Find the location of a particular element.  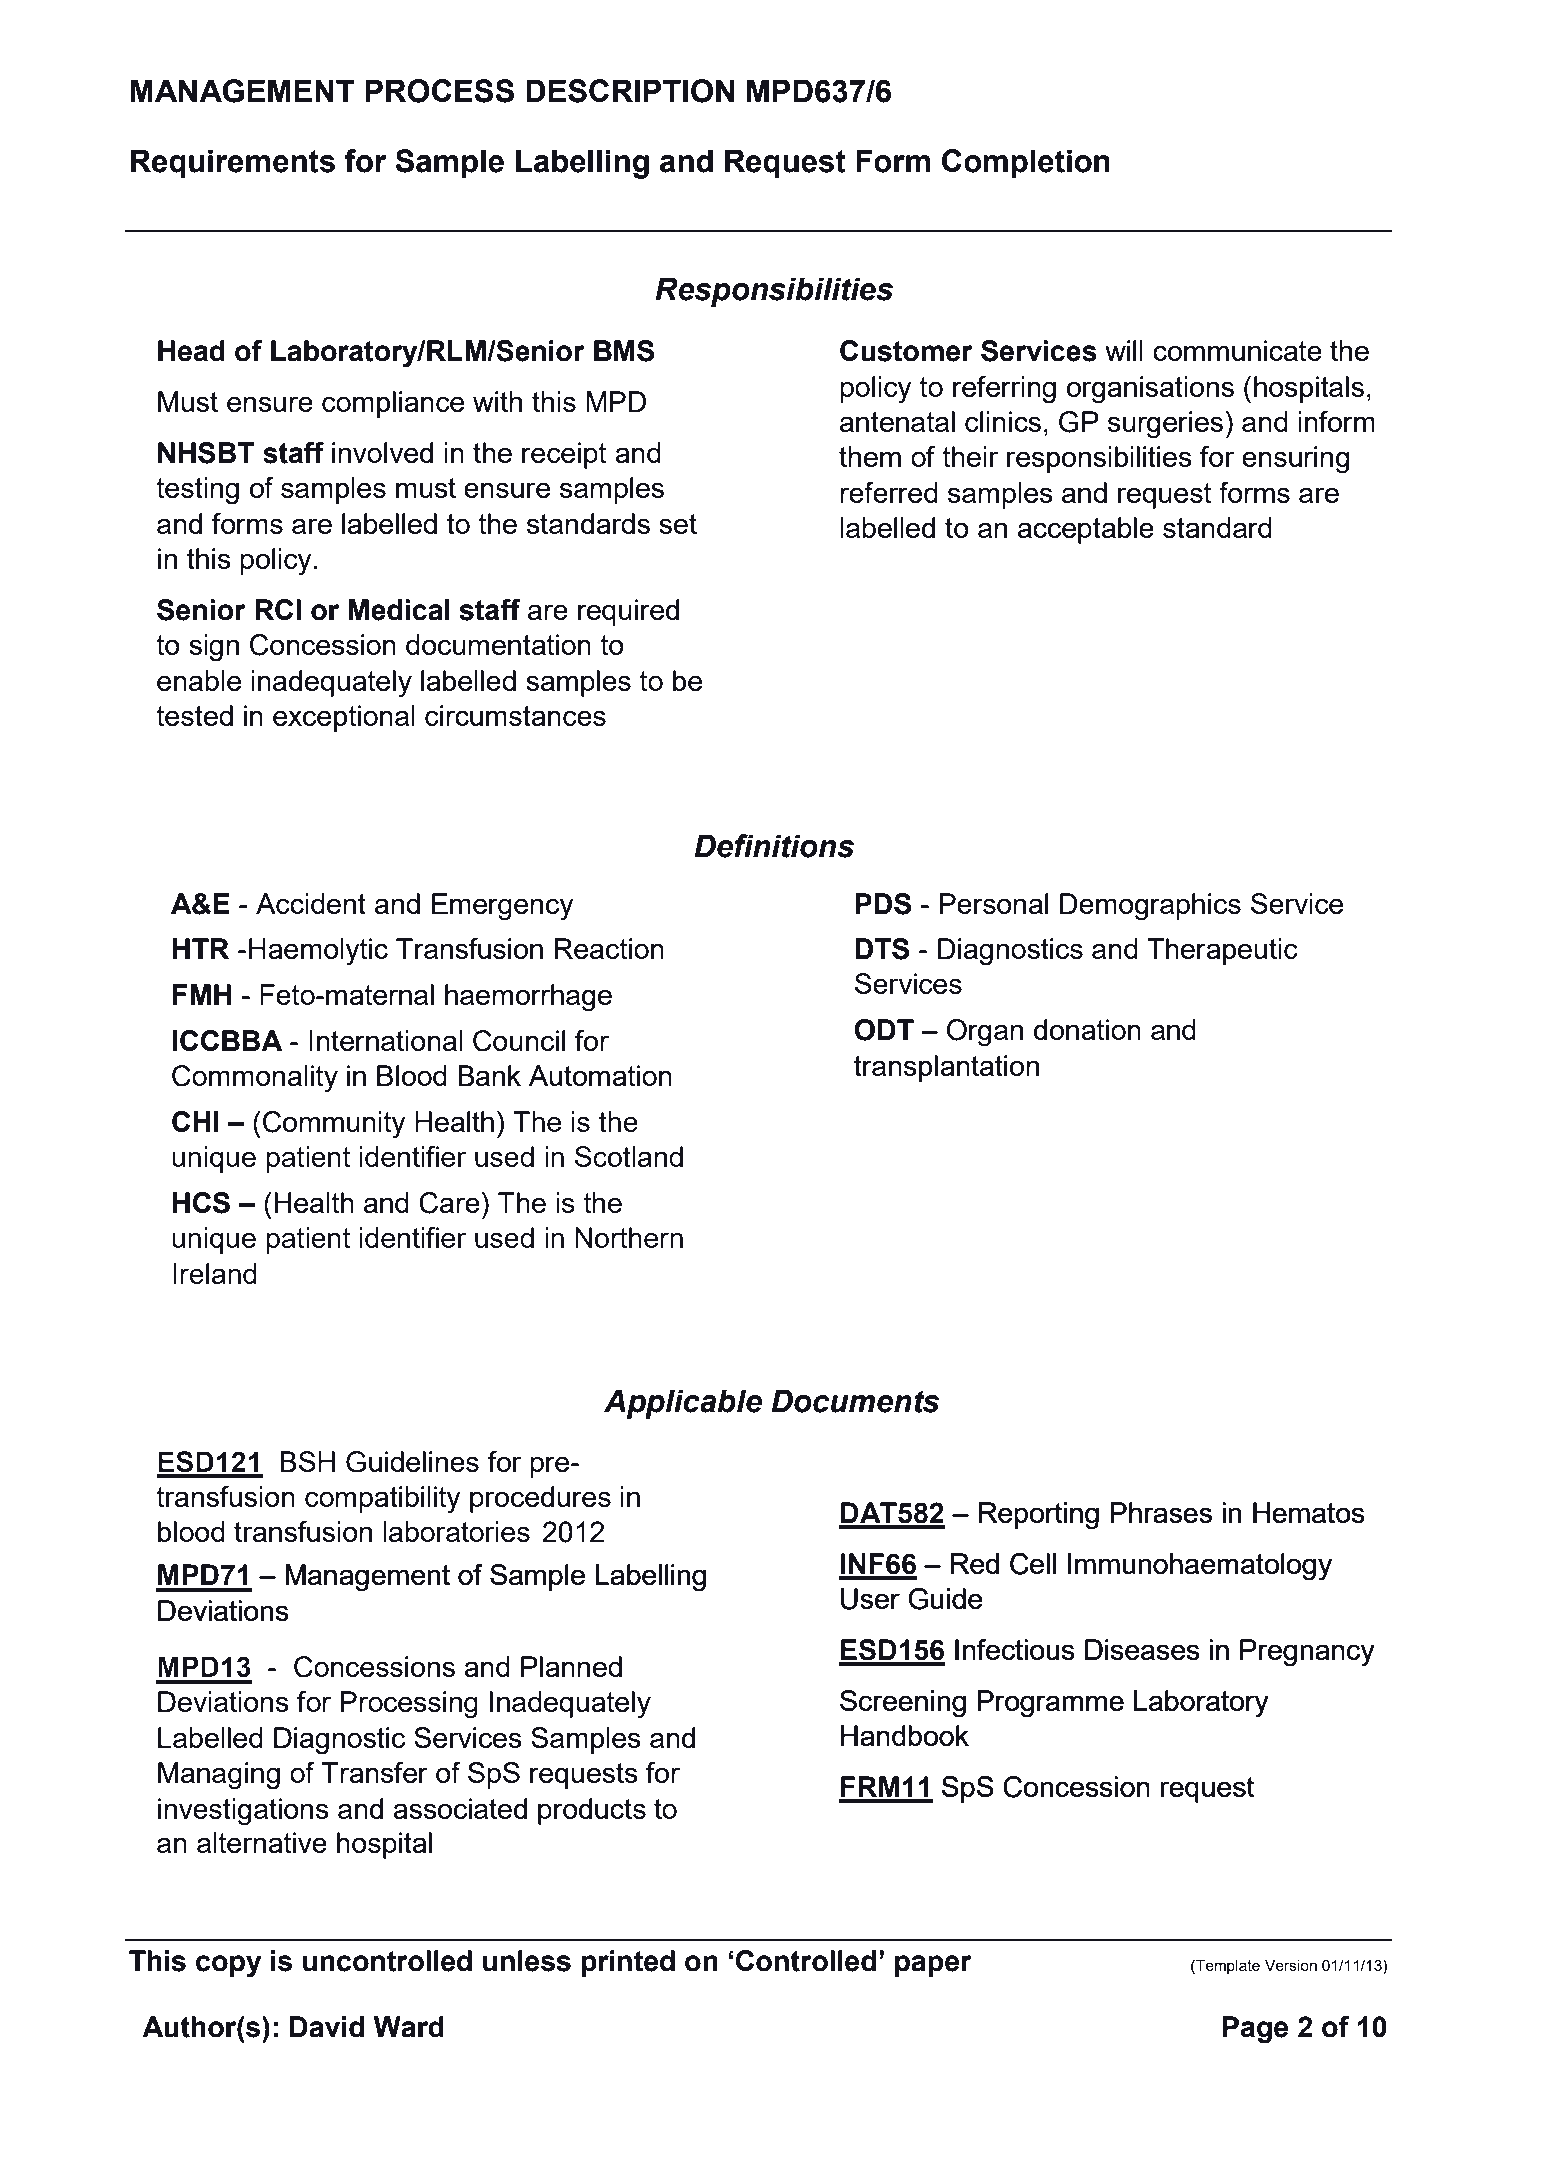

David is located at coordinates (327, 2027).
